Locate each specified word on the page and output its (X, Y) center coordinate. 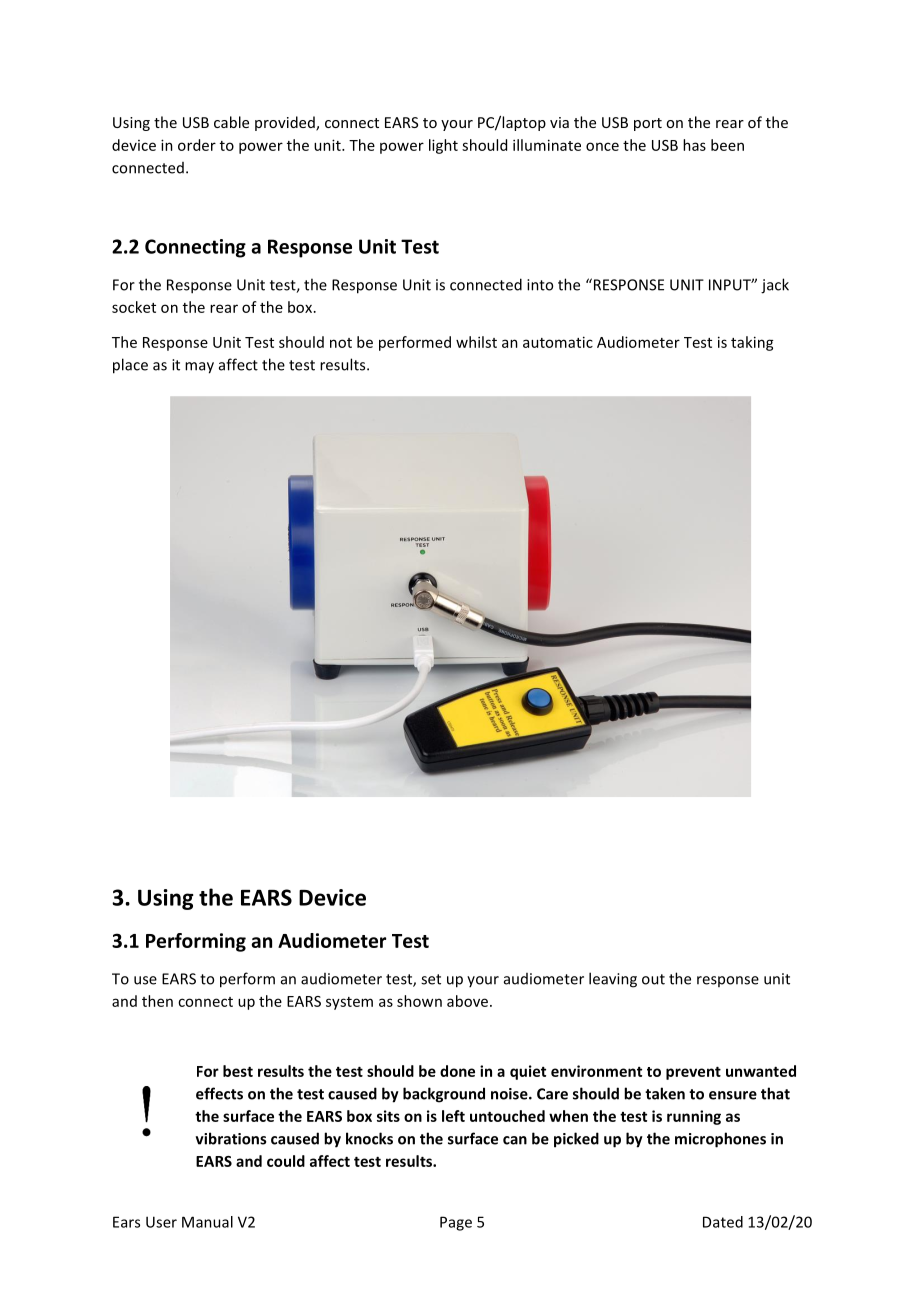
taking (752, 343)
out (653, 979)
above (467, 1001)
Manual (207, 1222)
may (199, 368)
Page (456, 1223)
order (197, 145)
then (157, 1001)
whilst (476, 342)
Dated (723, 1222)
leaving (613, 980)
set (431, 979)
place (130, 366)
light (443, 146)
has (694, 145)
